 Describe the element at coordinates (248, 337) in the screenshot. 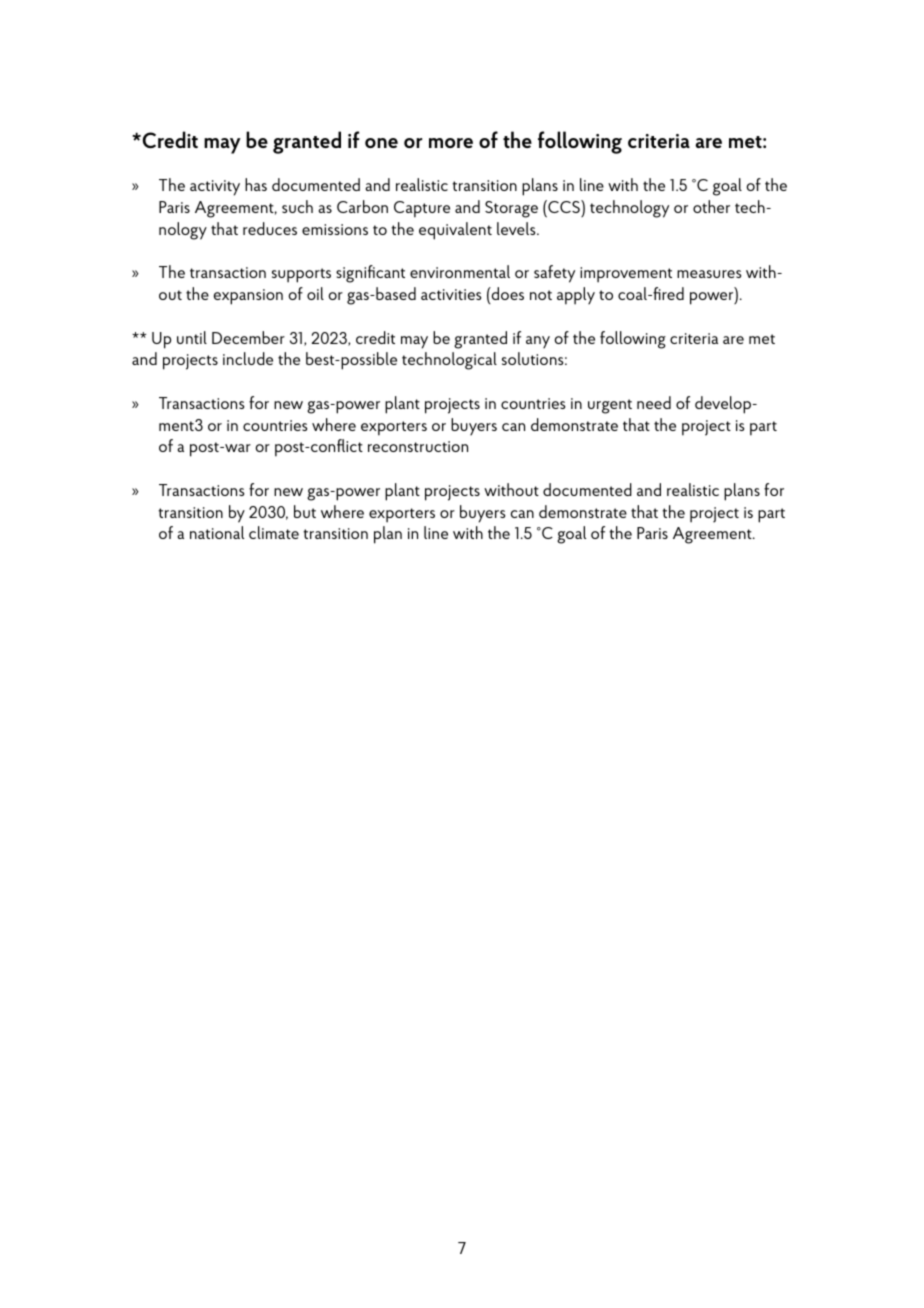

I see `December` at that location.
